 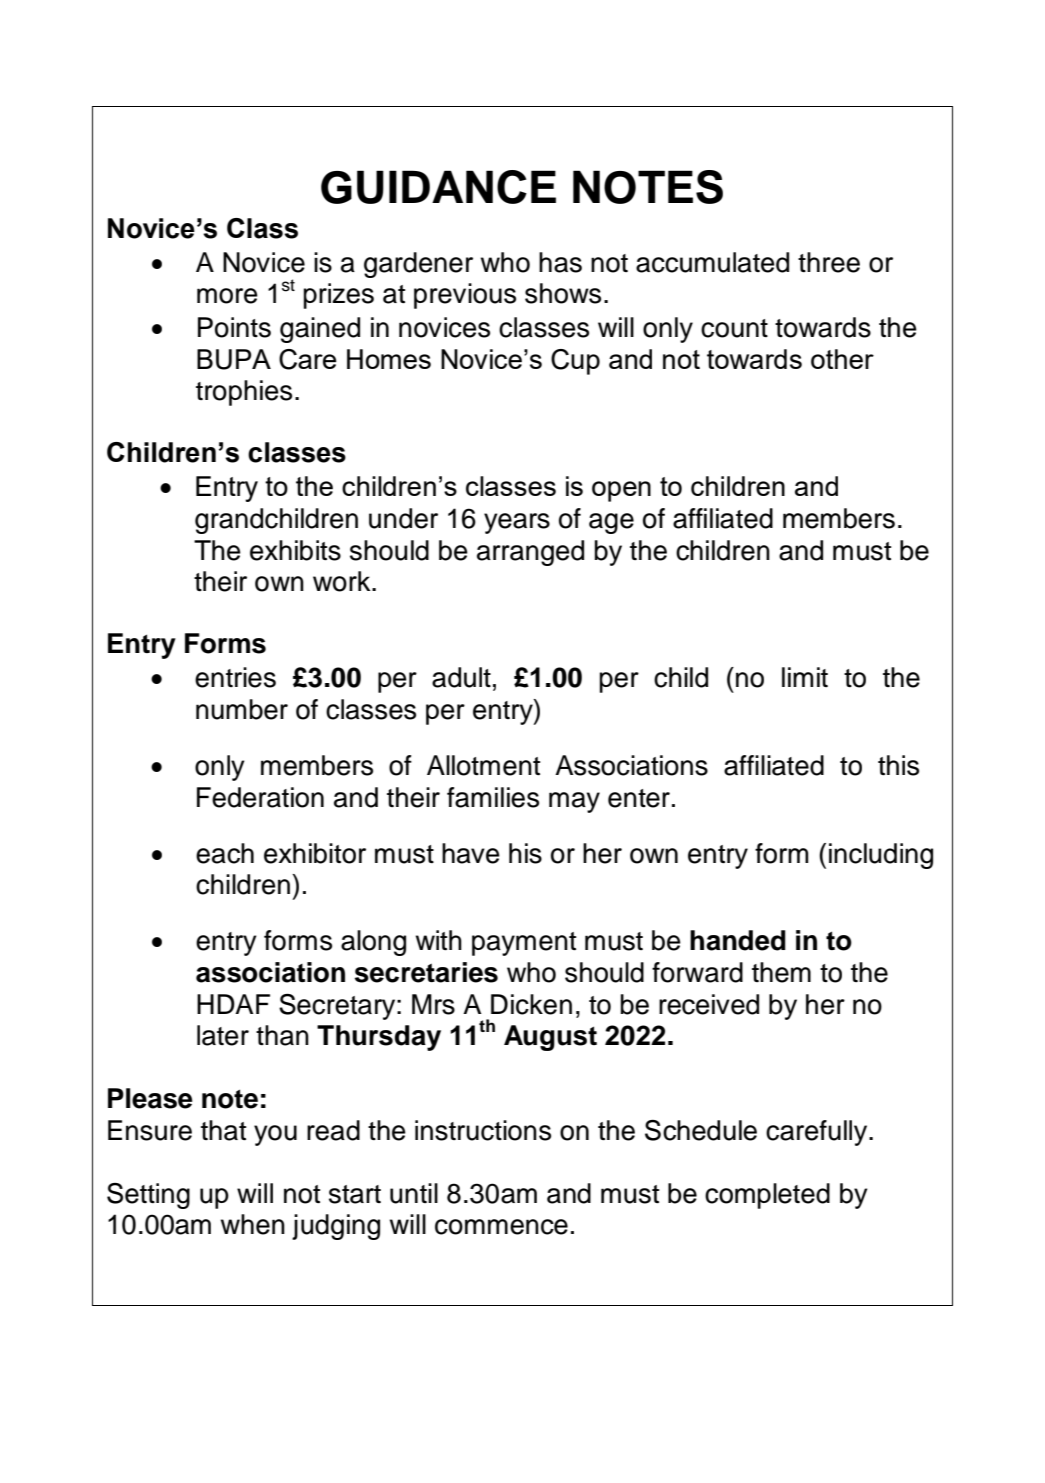 What do you see at coordinates (461, 677) in the page?
I see `adult` at bounding box center [461, 677].
